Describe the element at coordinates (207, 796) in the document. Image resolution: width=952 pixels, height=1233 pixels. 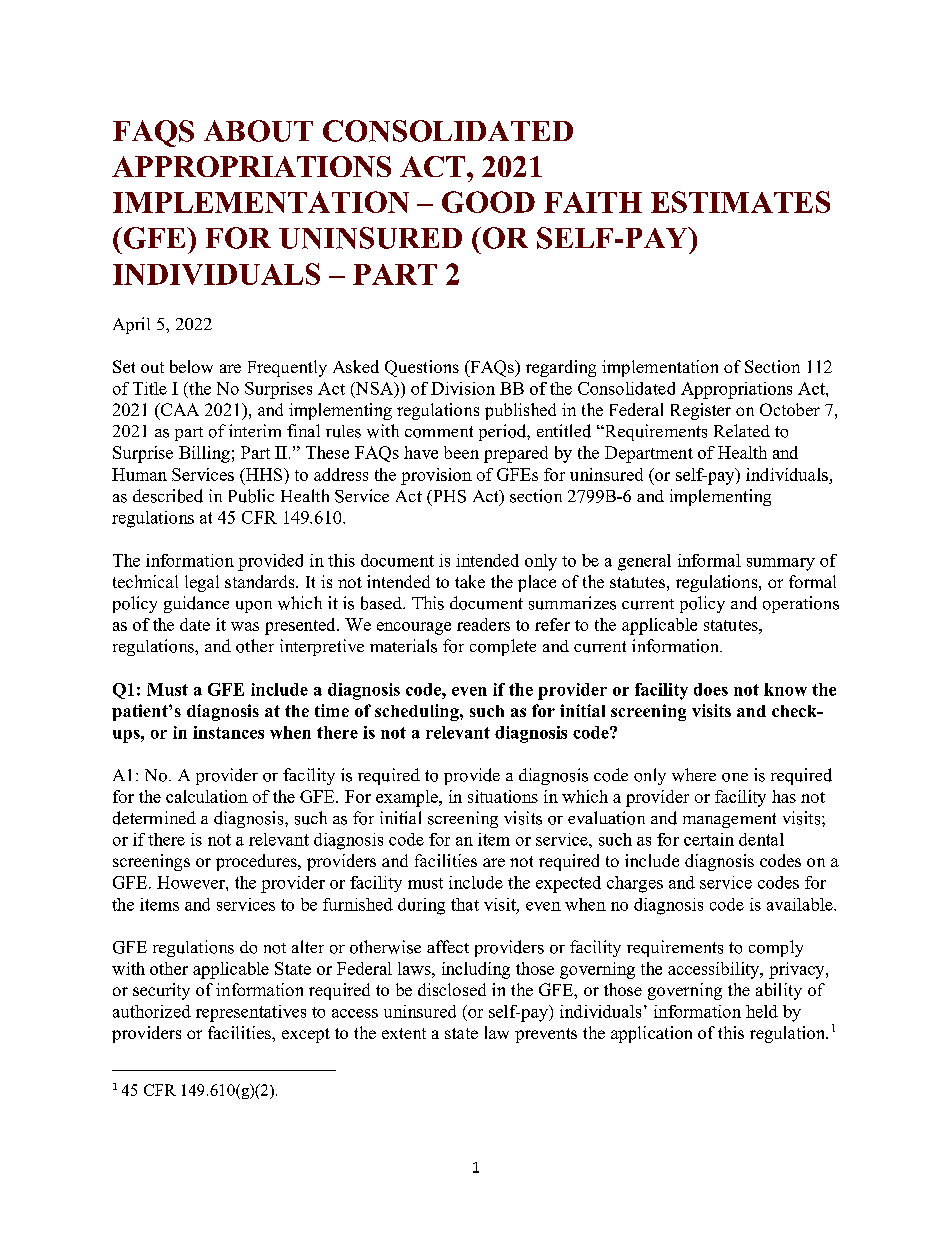
I see `calculation` at that location.
